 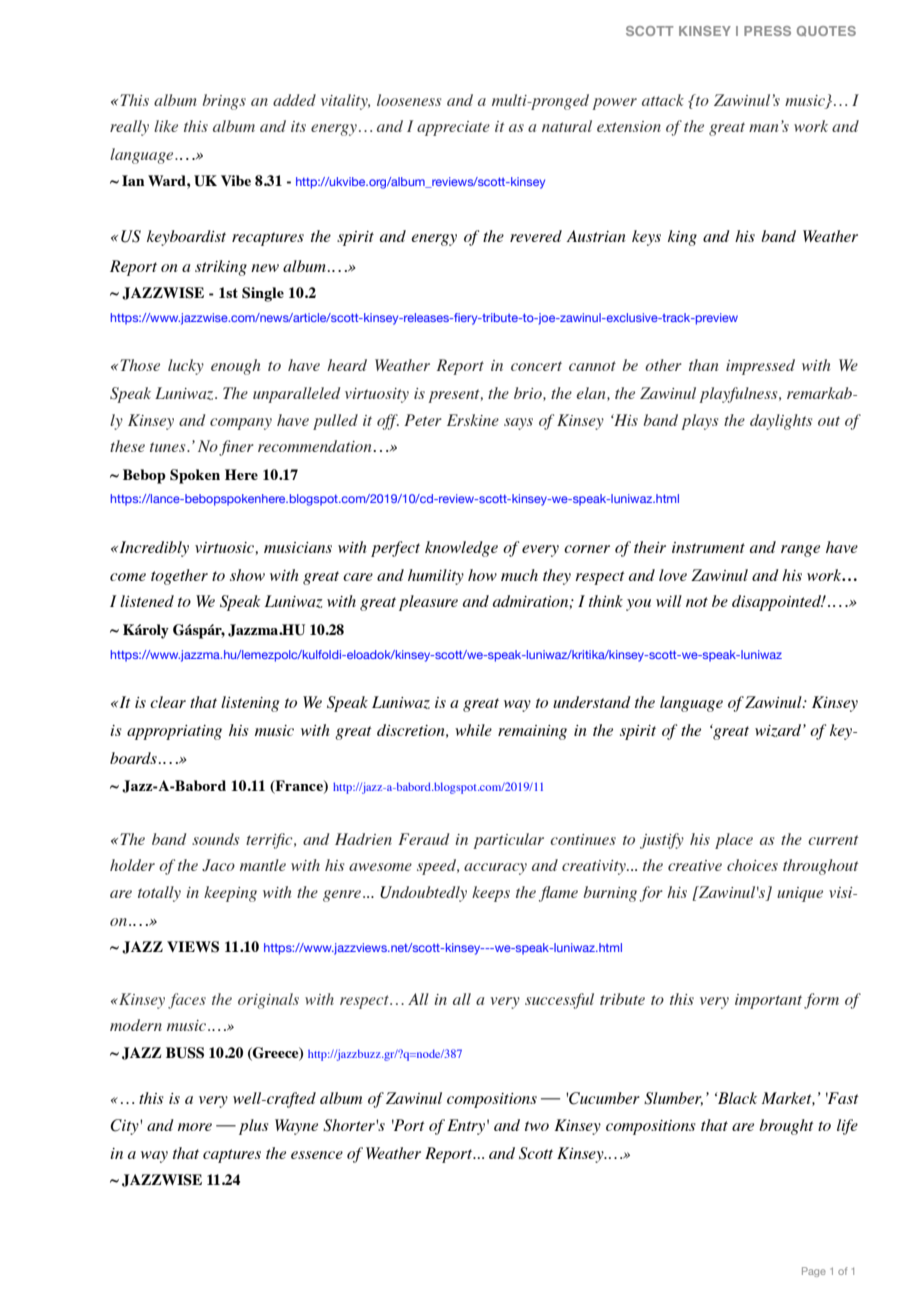 I want to click on more, so click(x=195, y=1127).
